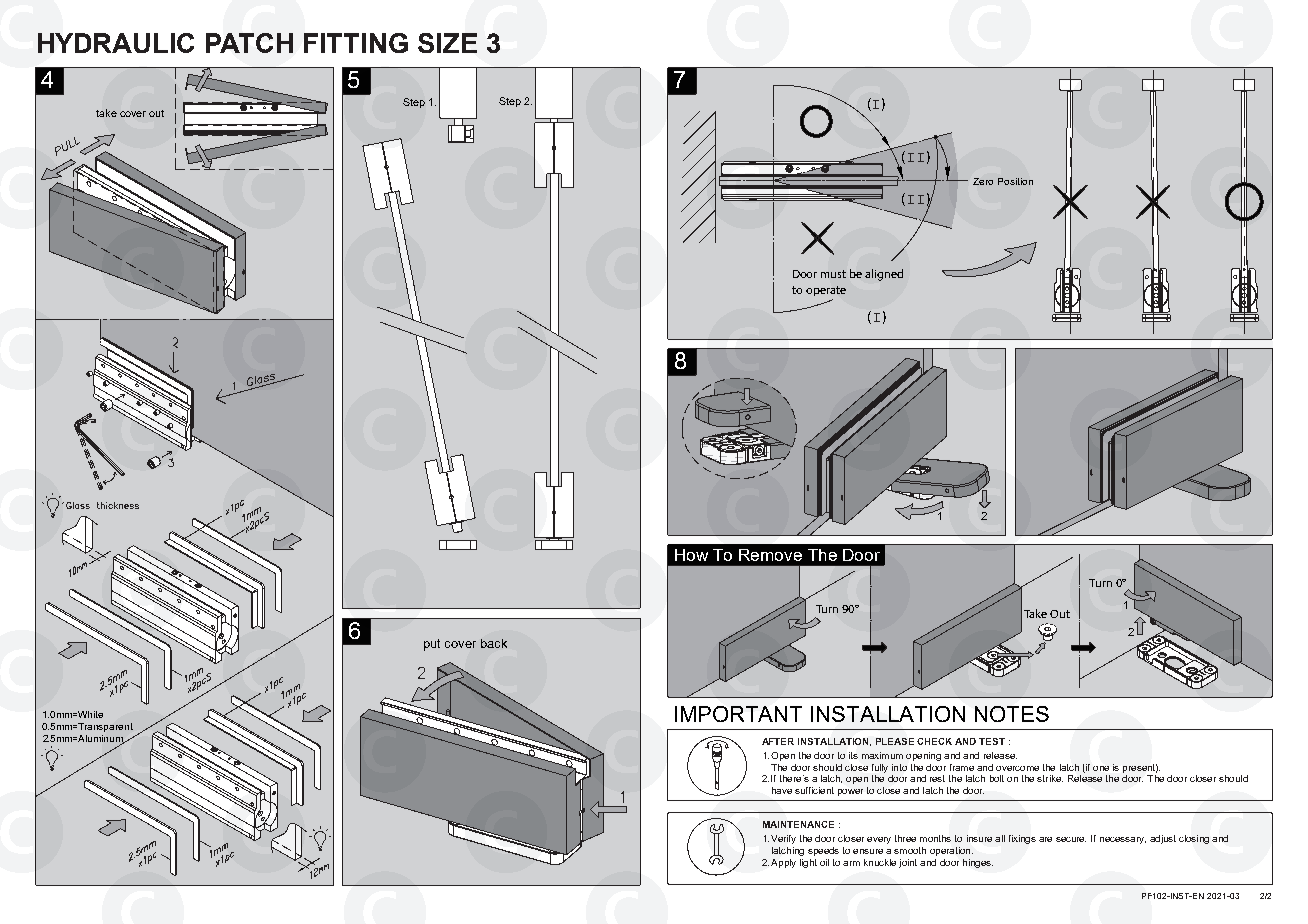 This page has width=1308, height=924. Describe the element at coordinates (1012, 714) in the page. I see `NOTES` at that location.
